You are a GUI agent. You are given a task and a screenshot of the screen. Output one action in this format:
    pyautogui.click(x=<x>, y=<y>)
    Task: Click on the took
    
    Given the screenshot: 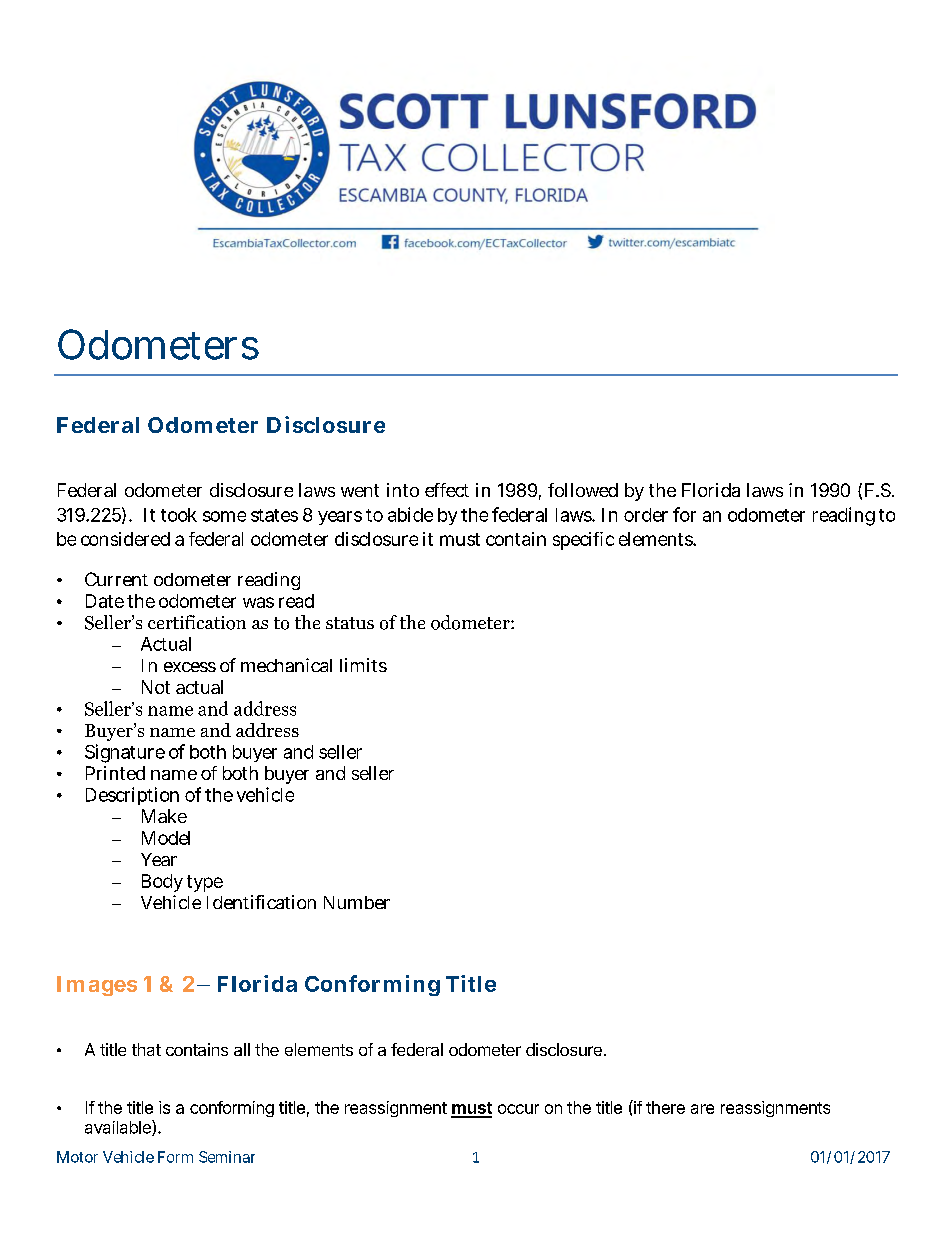 What is the action you would take?
    pyautogui.click(x=179, y=515)
